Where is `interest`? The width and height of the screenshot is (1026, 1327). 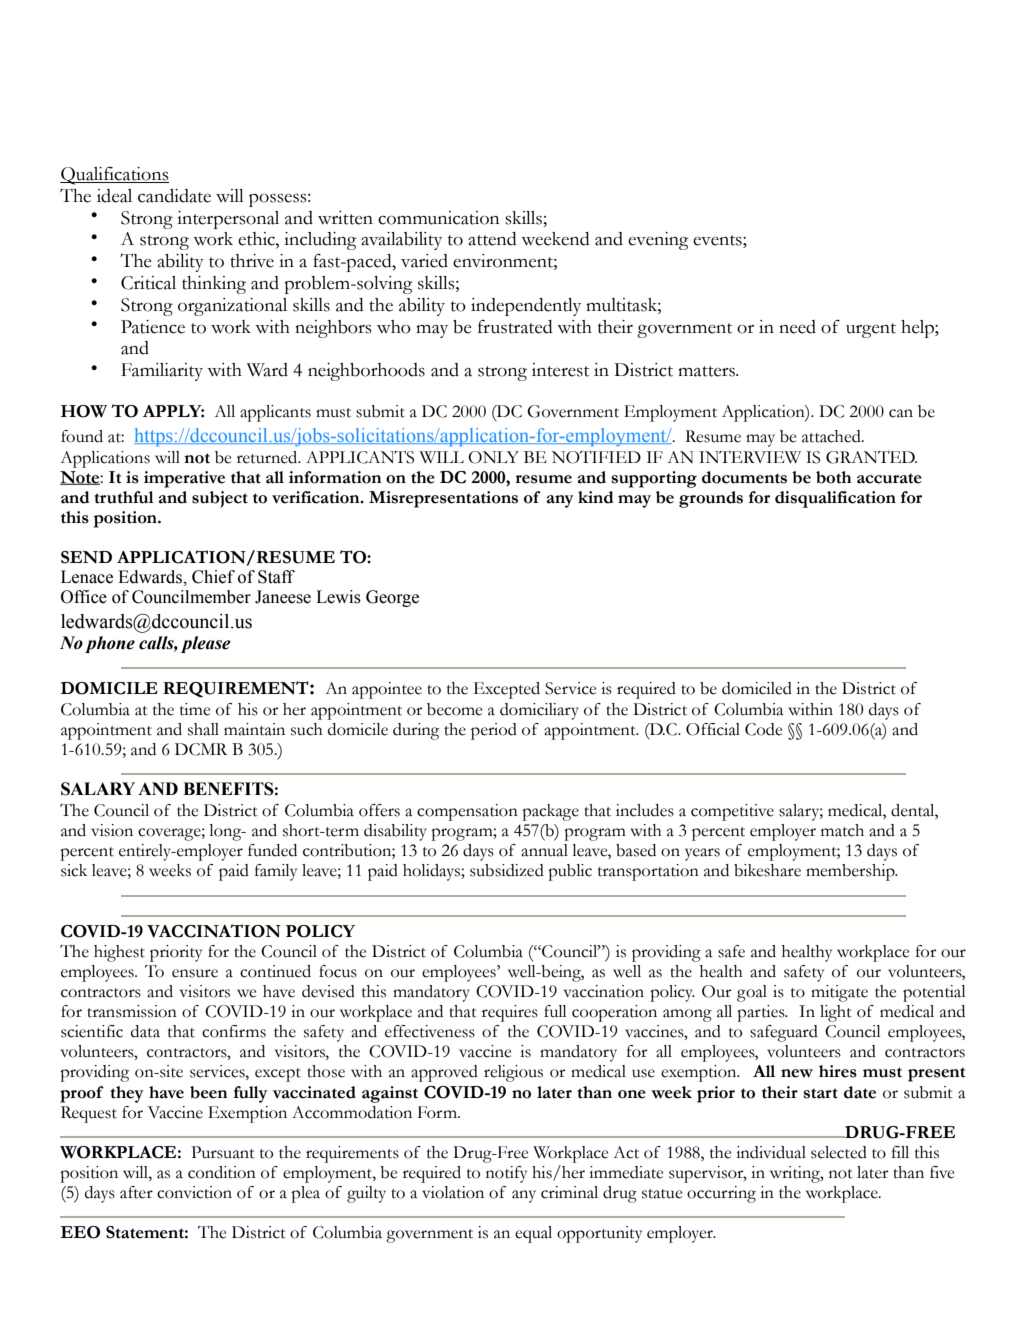
interest is located at coordinates (560, 370).
